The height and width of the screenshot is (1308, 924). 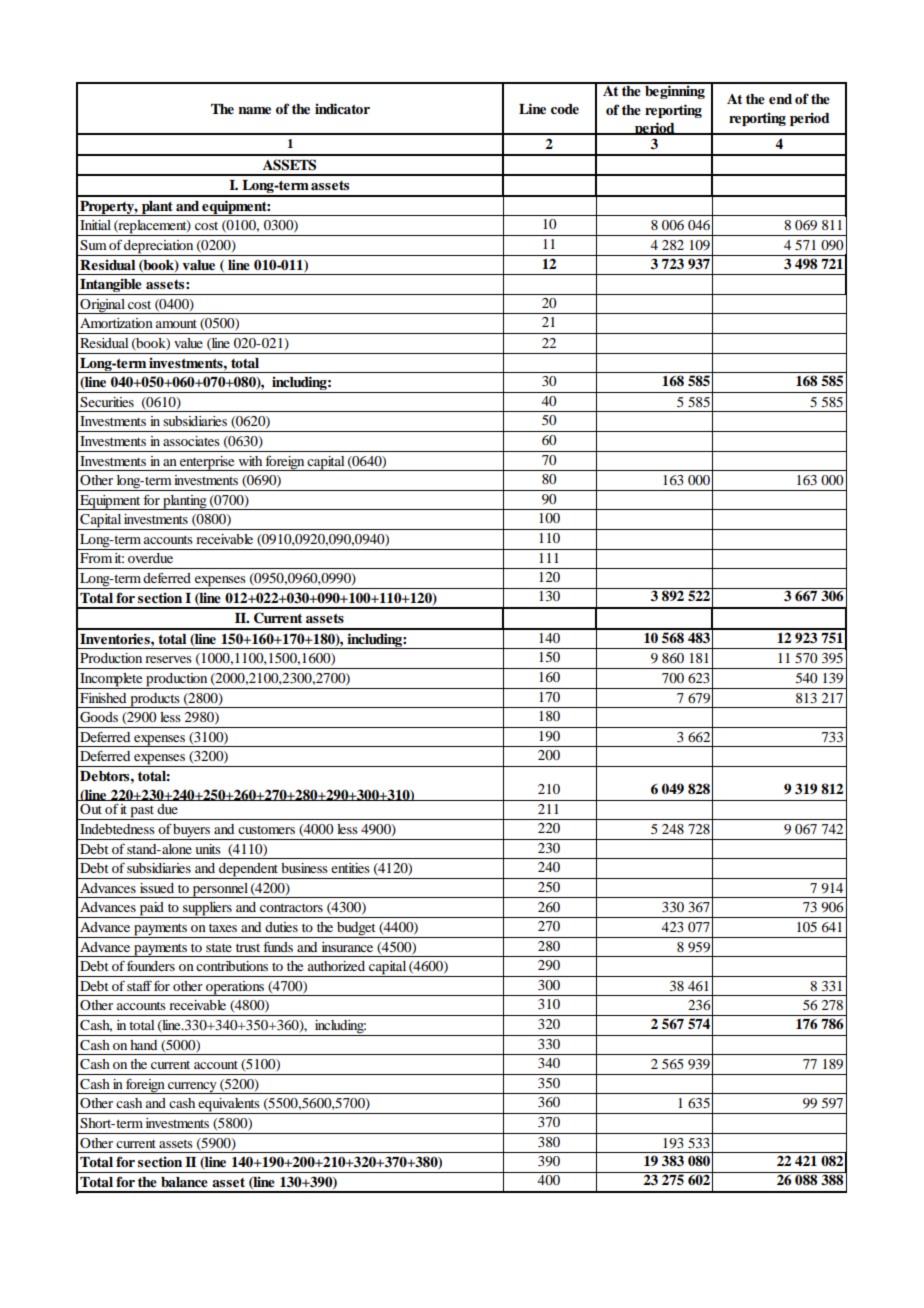 What do you see at coordinates (565, 109) in the screenshot?
I see `code` at bounding box center [565, 109].
